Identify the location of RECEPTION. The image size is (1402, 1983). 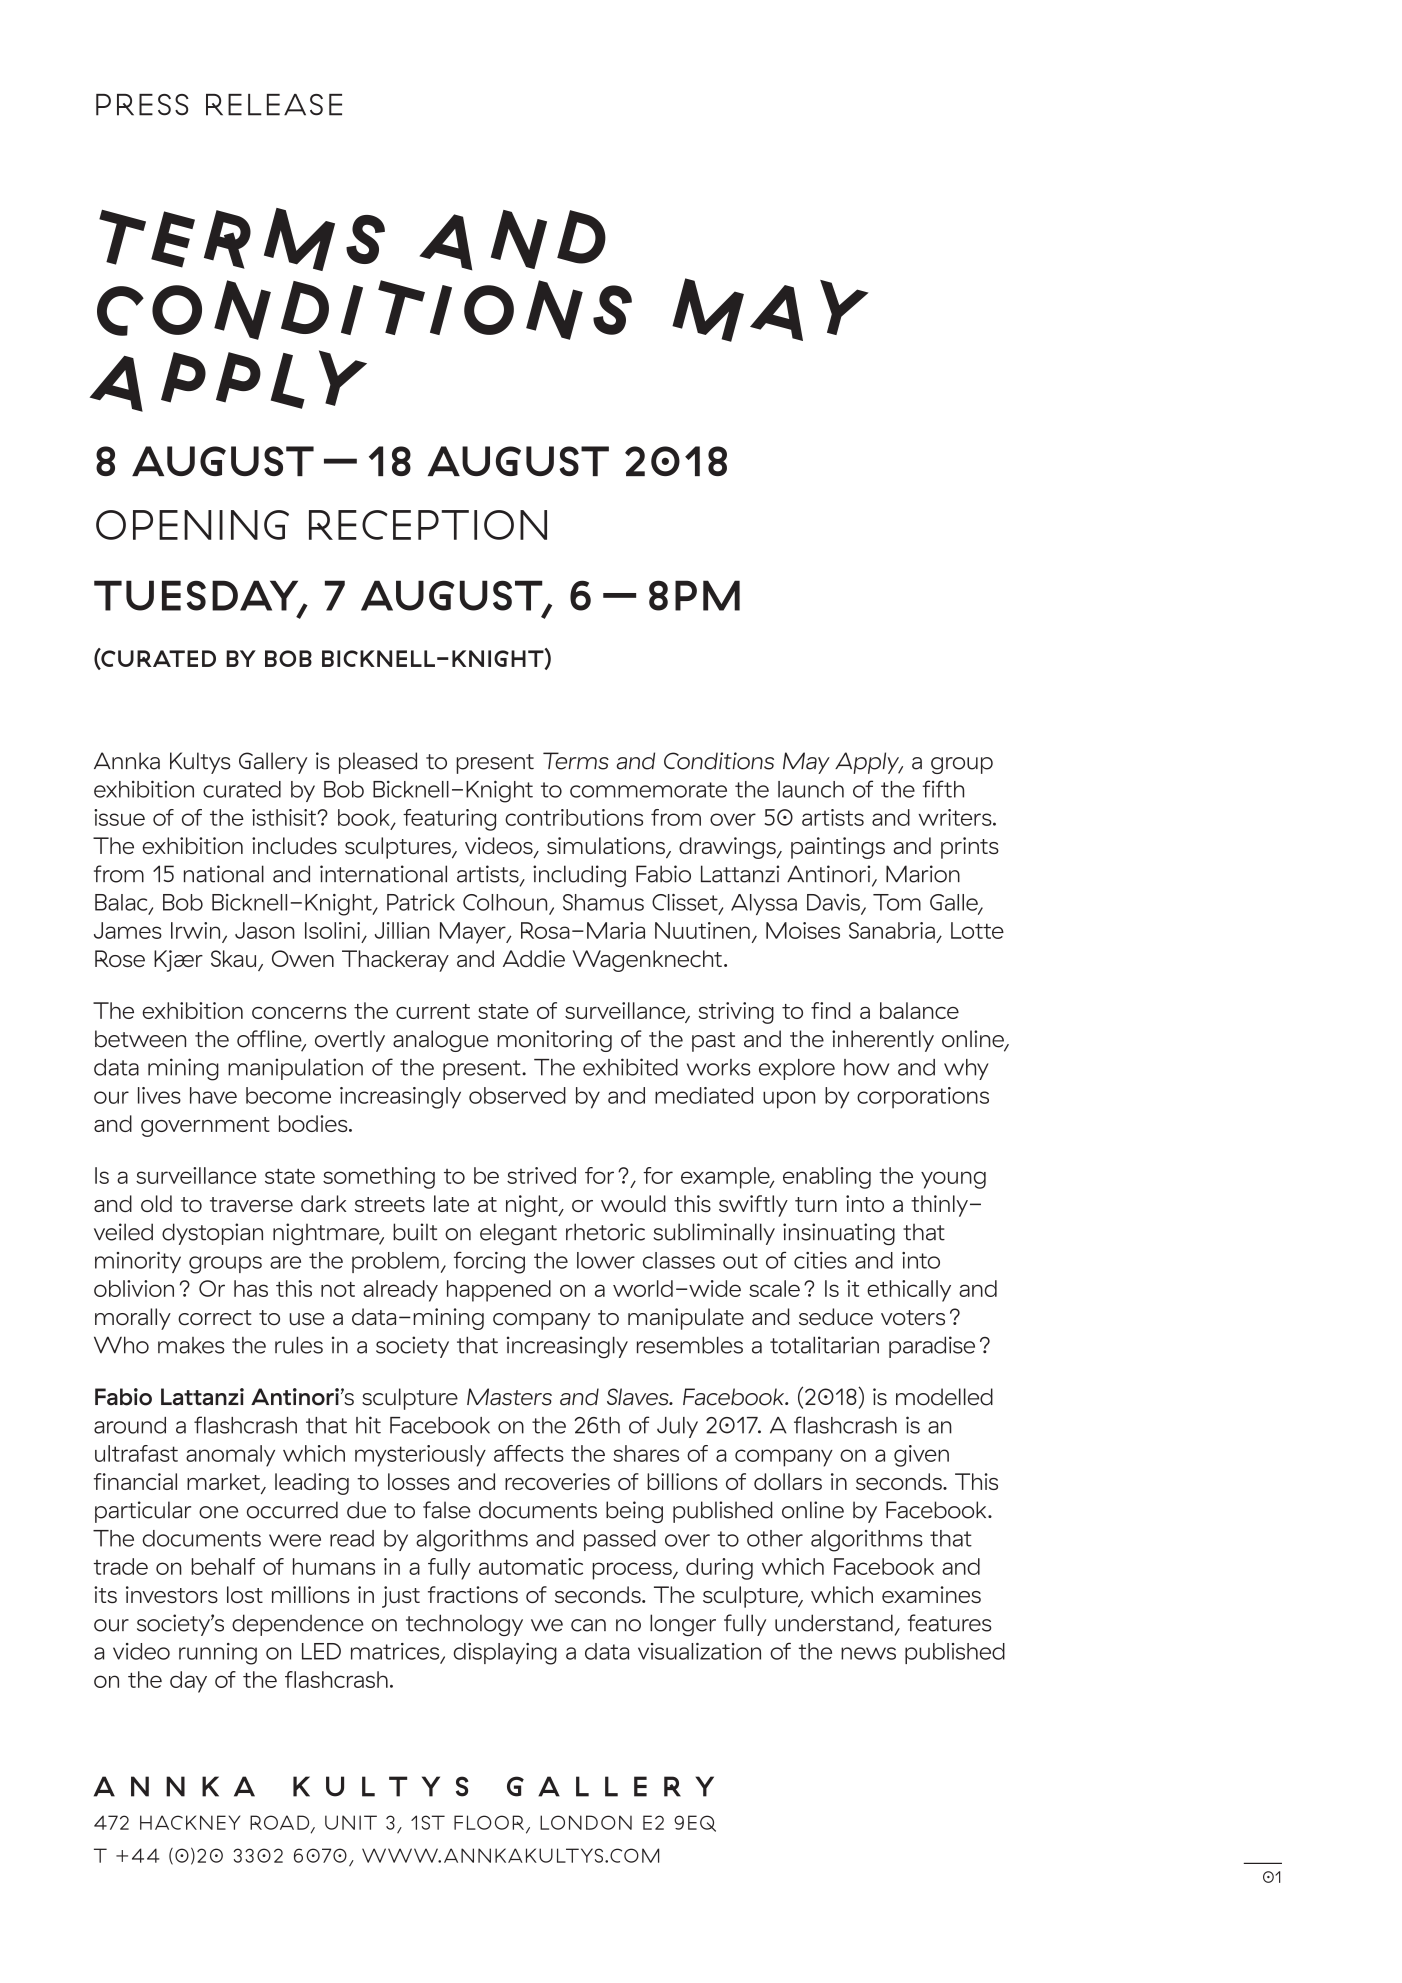
(428, 525).
